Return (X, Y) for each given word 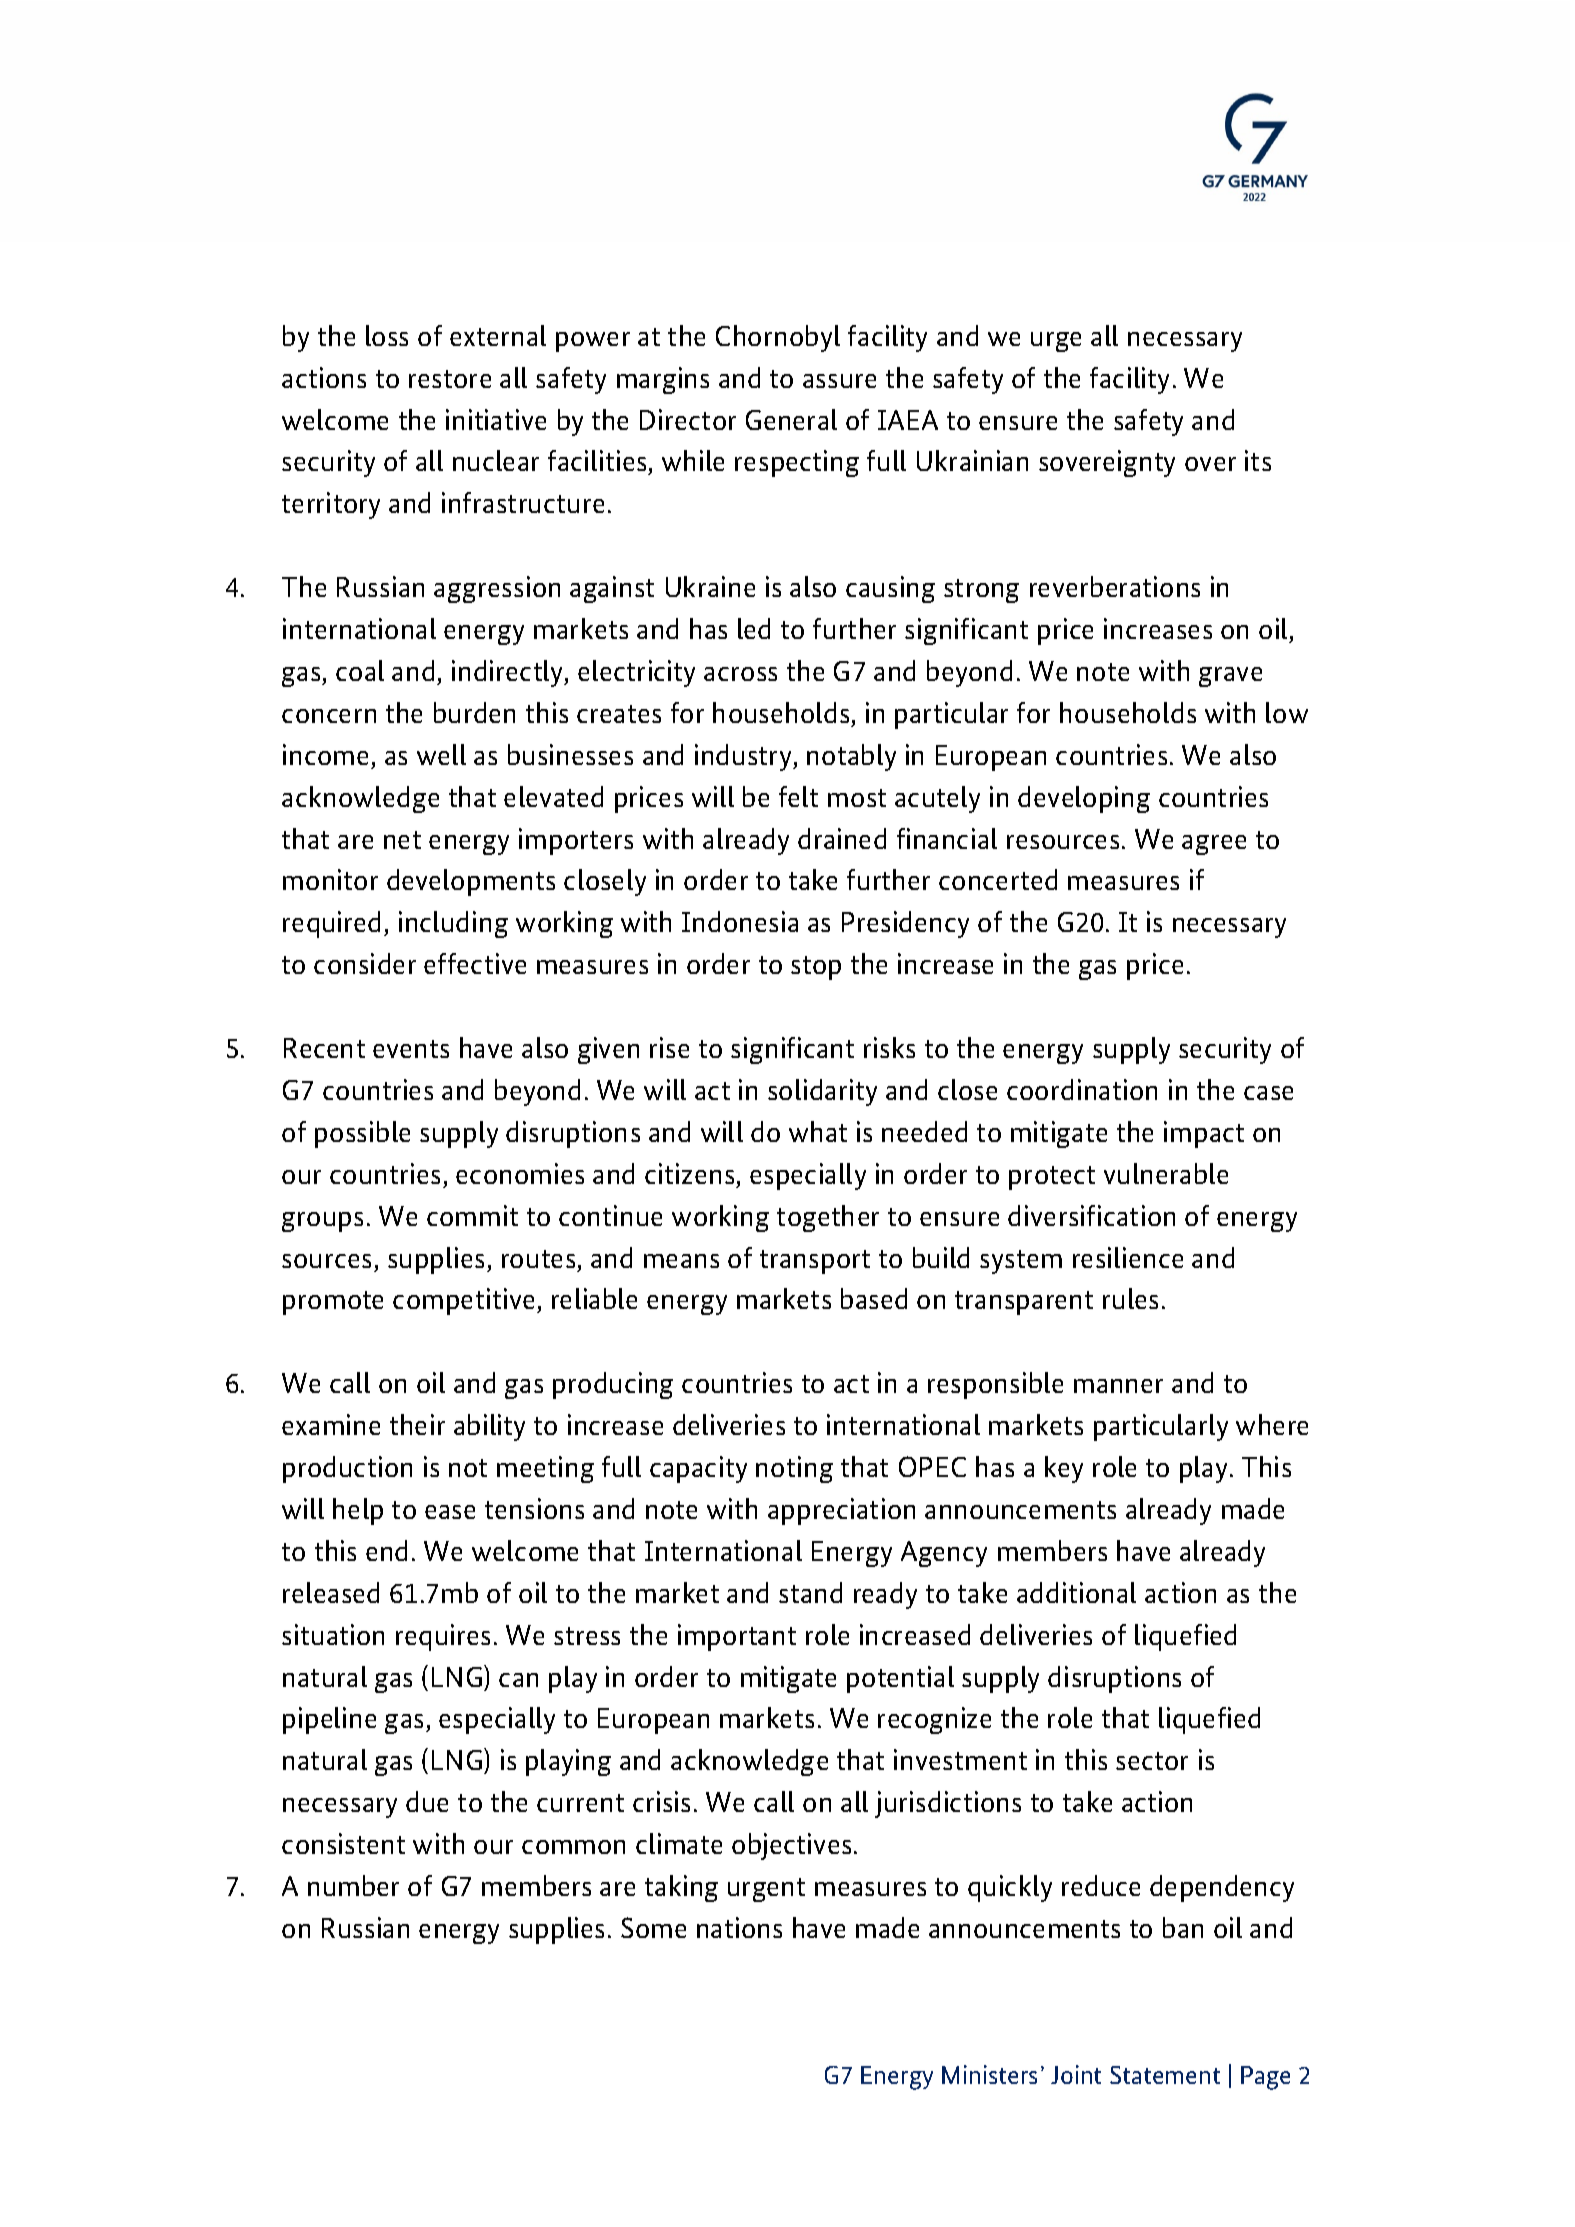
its (1258, 460)
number (353, 1885)
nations (739, 1927)
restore (450, 379)
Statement (1165, 2075)
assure (839, 381)
